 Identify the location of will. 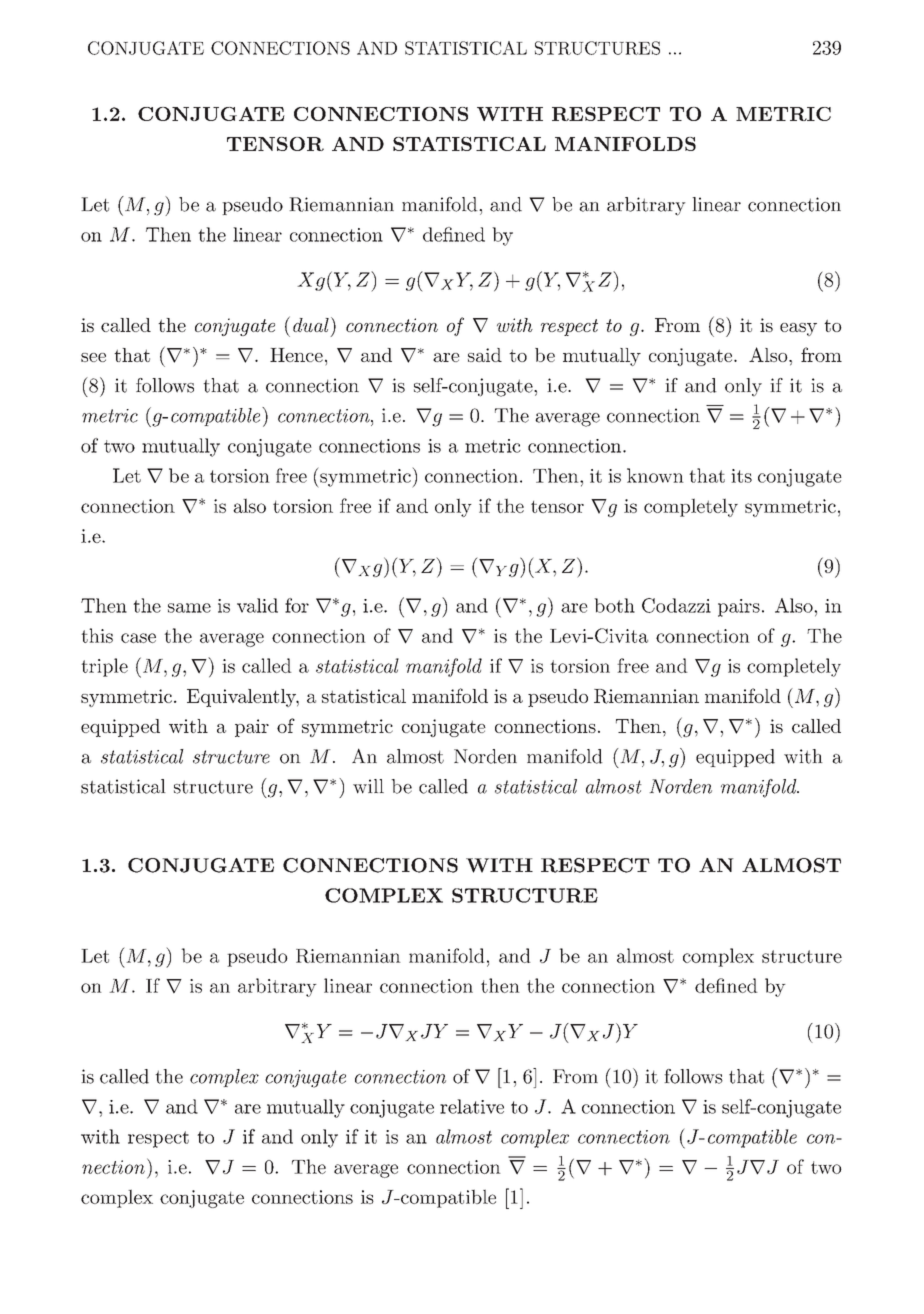
(368, 786).
